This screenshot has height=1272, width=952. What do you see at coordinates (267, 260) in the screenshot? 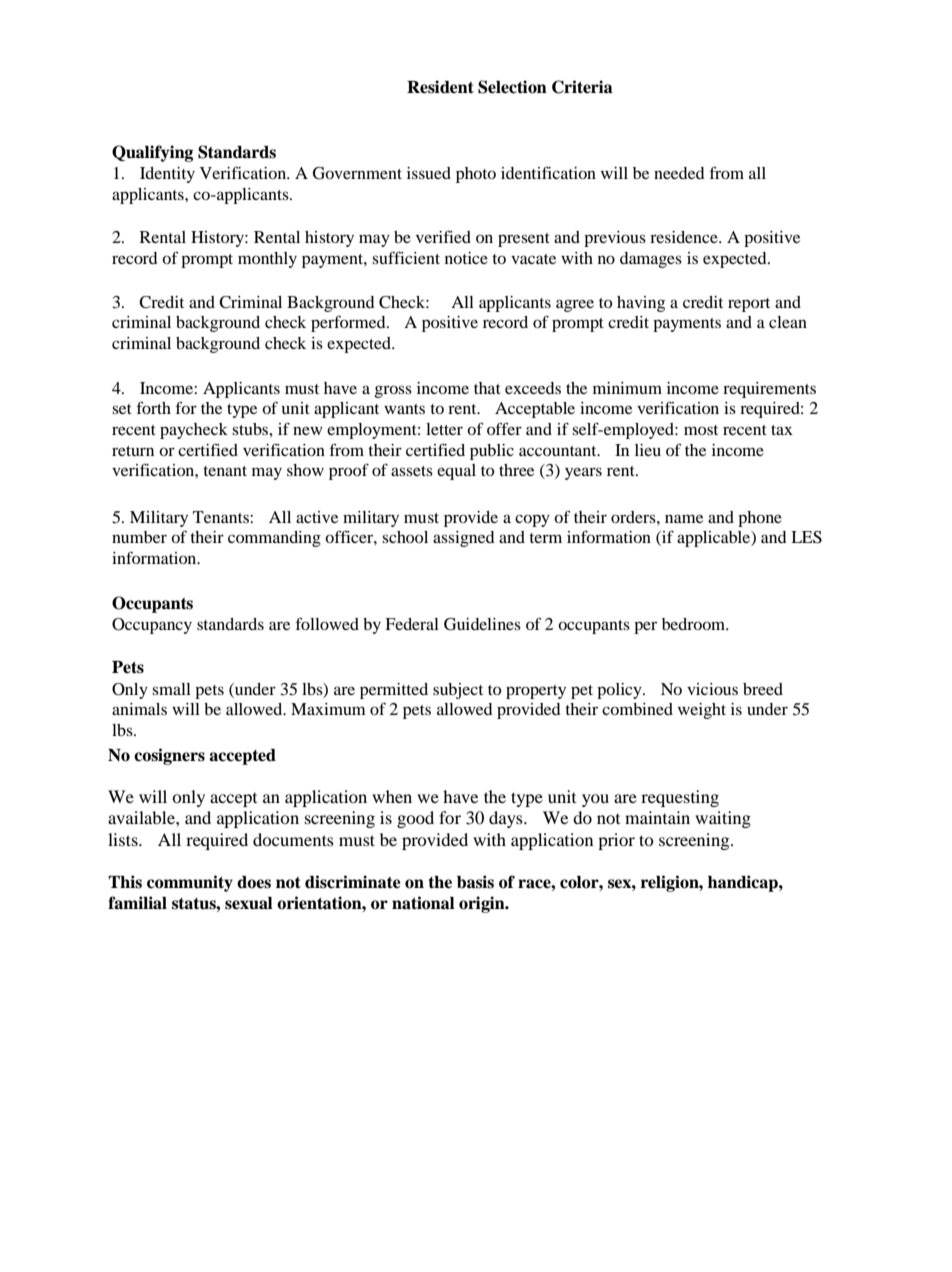
I see `monthly` at bounding box center [267, 260].
